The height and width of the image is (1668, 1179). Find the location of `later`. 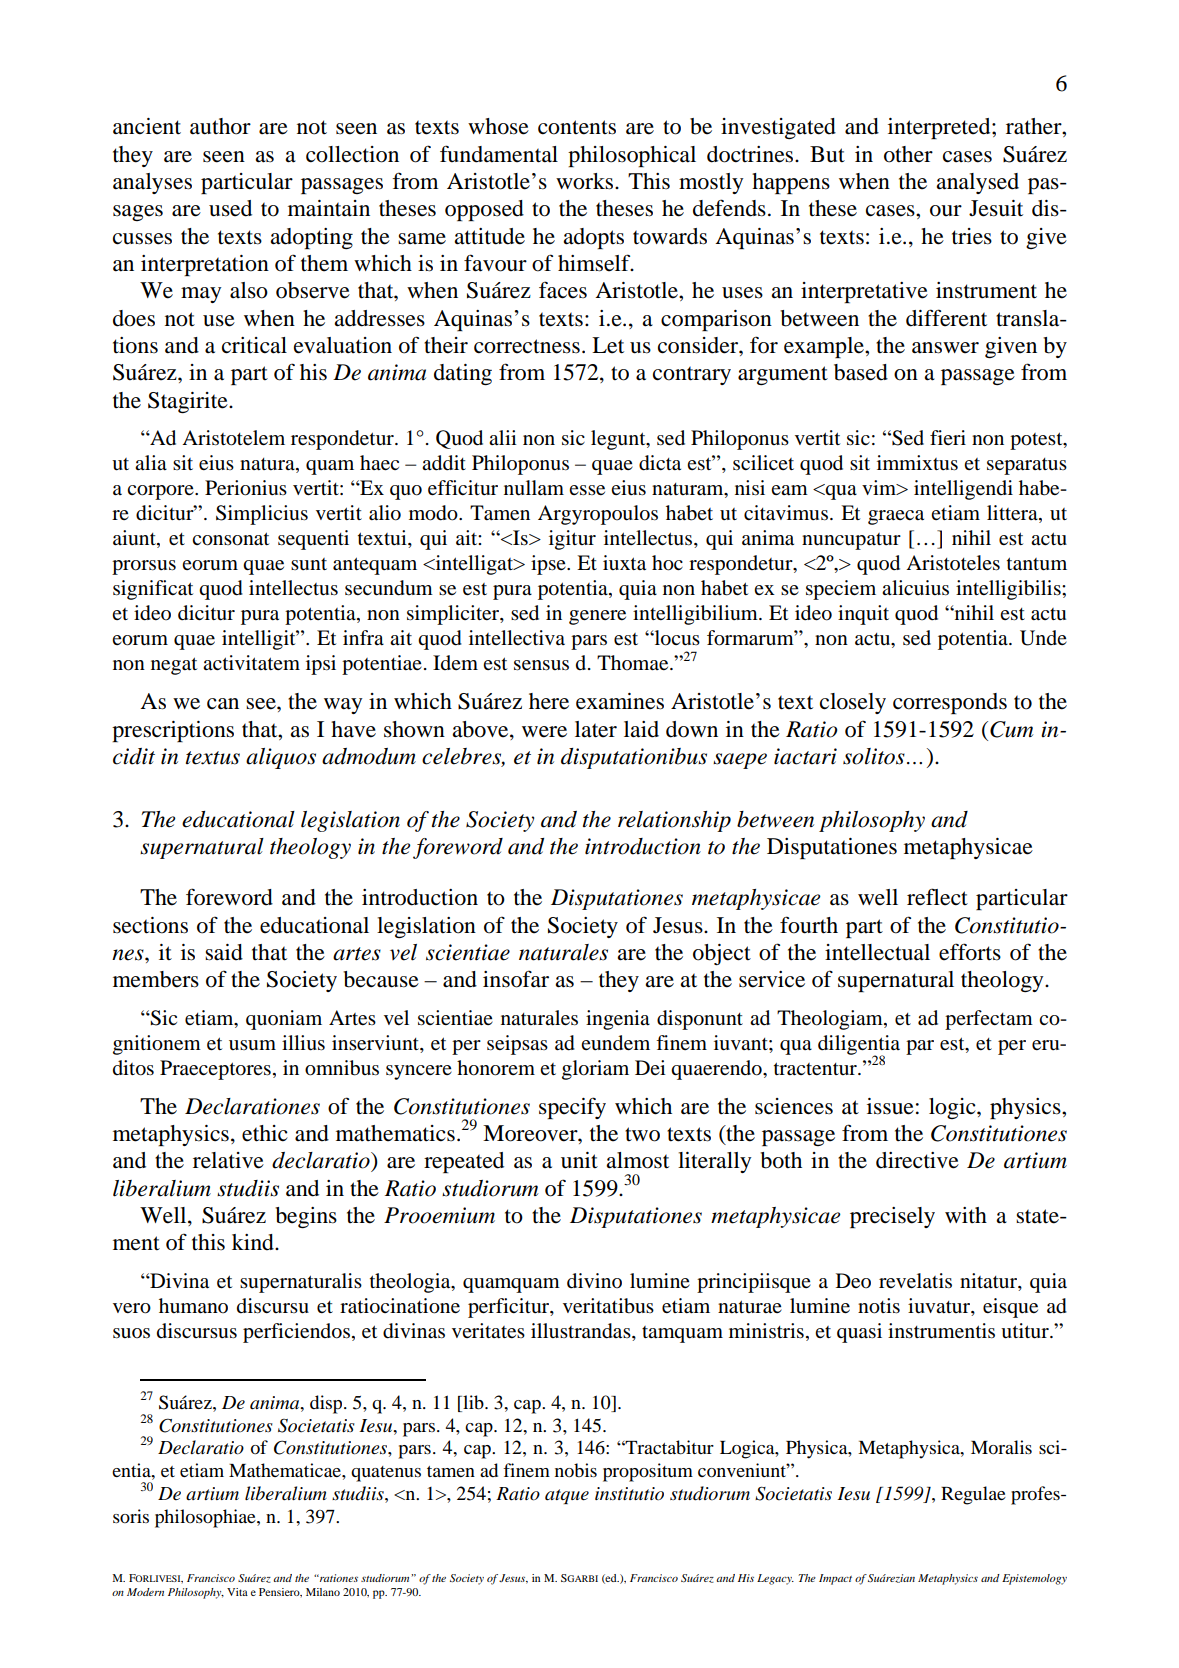

later is located at coordinates (596, 729).
